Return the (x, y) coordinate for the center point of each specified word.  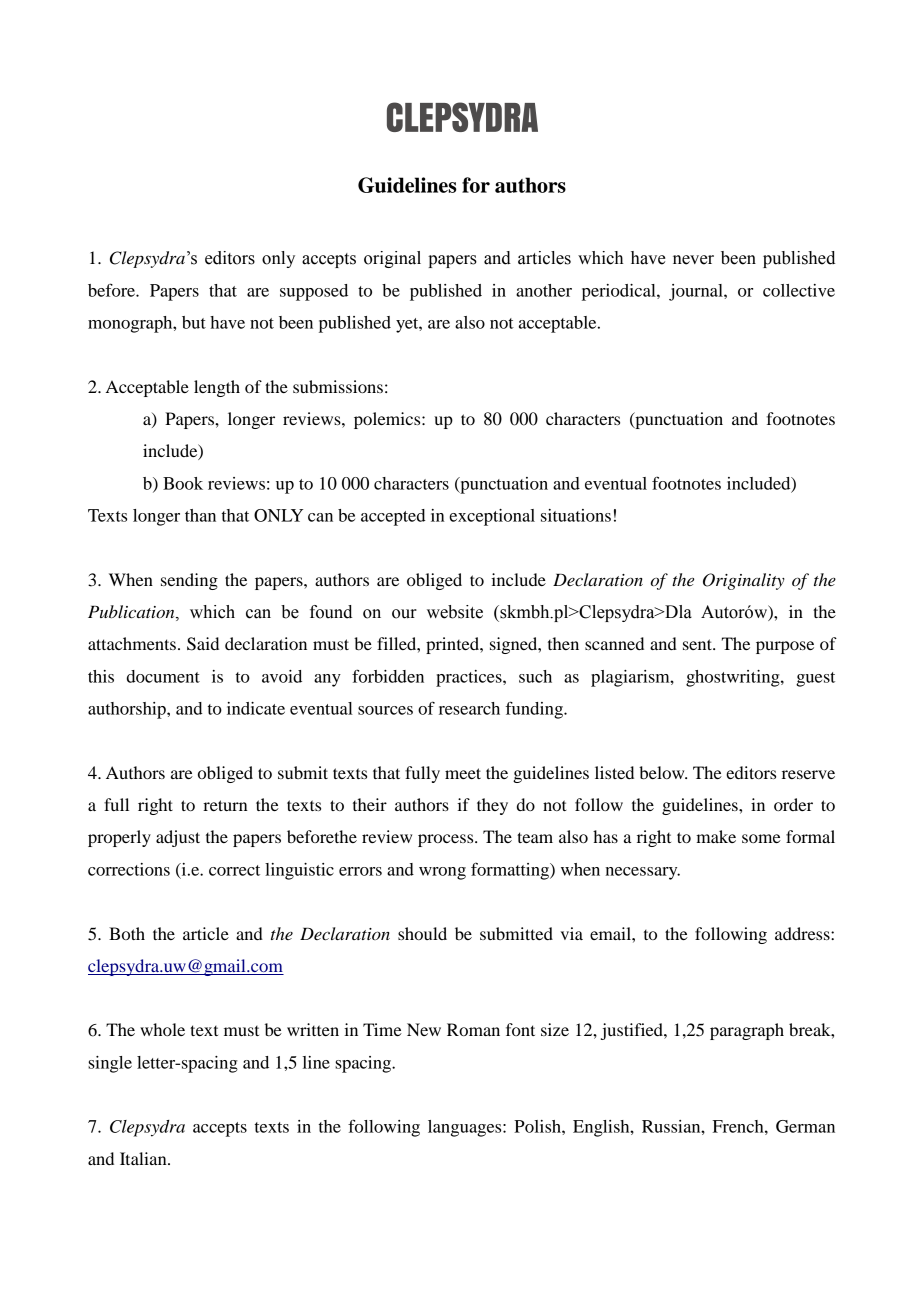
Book (183, 483)
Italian (144, 1158)
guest (815, 679)
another (544, 290)
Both (127, 933)
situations (576, 515)
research (469, 708)
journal (697, 292)
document (163, 676)
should (422, 933)
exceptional (492, 517)
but (194, 322)
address (803, 933)
